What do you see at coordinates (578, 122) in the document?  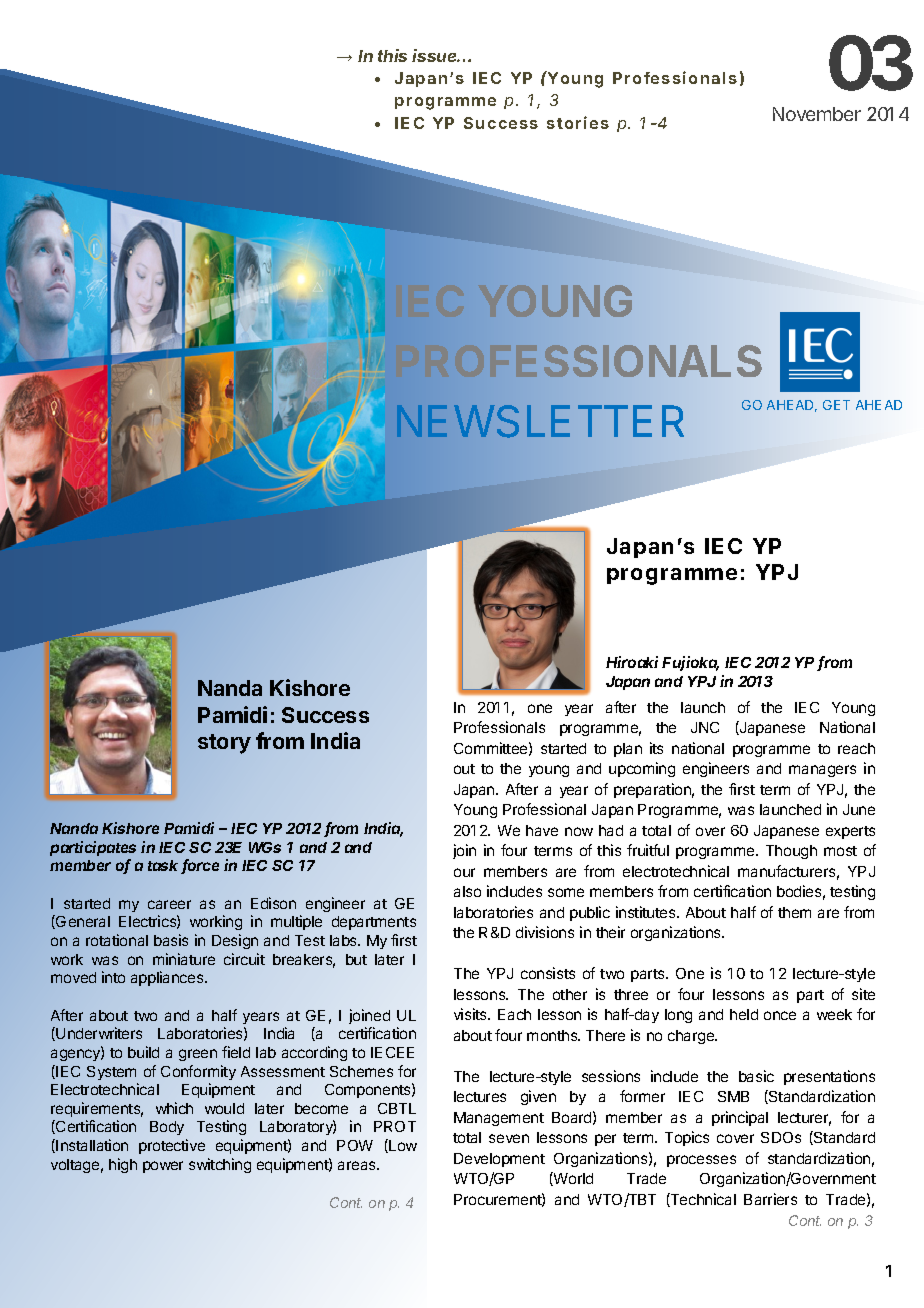 I see `stories` at bounding box center [578, 122].
